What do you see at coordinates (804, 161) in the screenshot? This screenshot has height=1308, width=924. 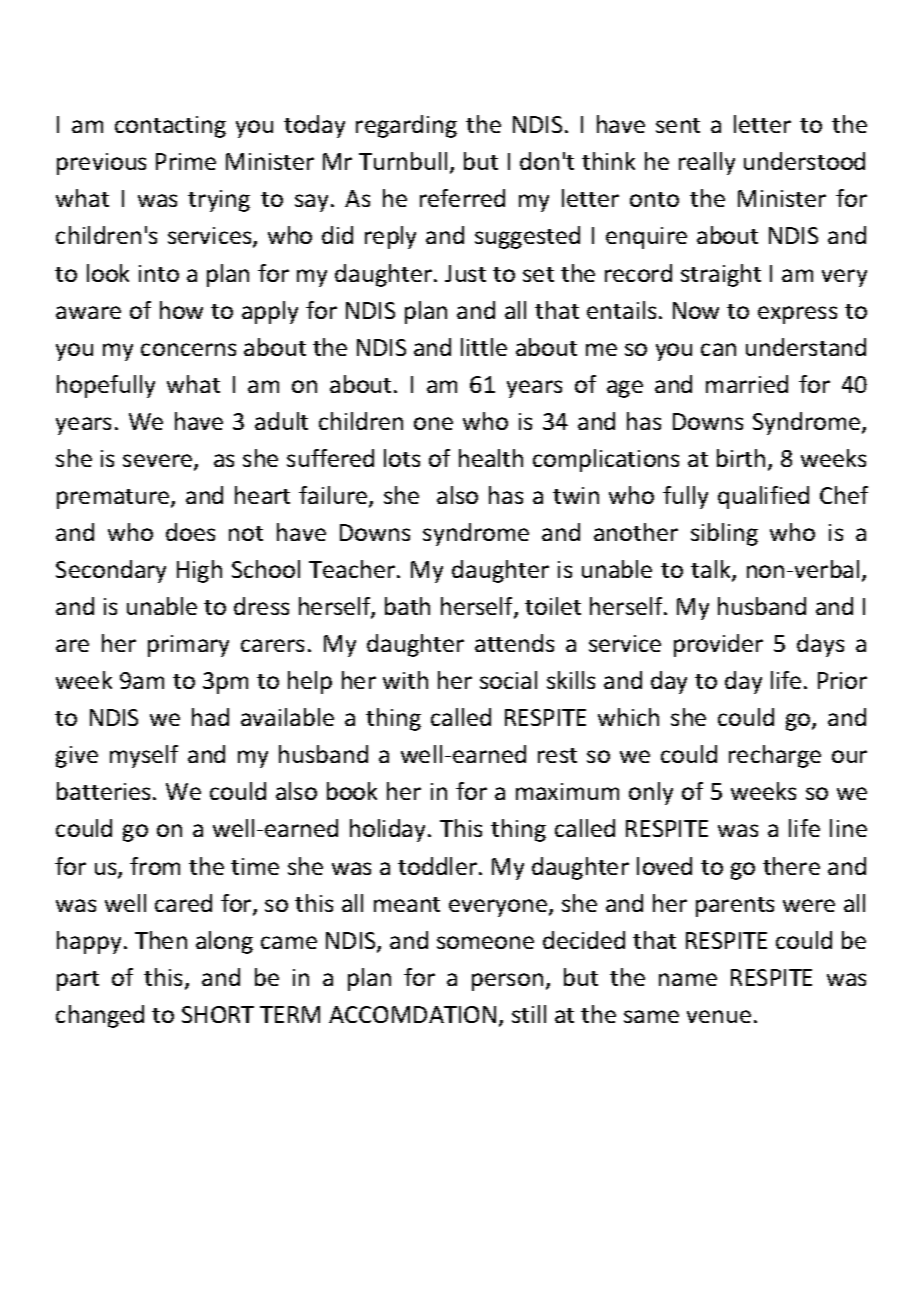 I see `understood` at bounding box center [804, 161].
